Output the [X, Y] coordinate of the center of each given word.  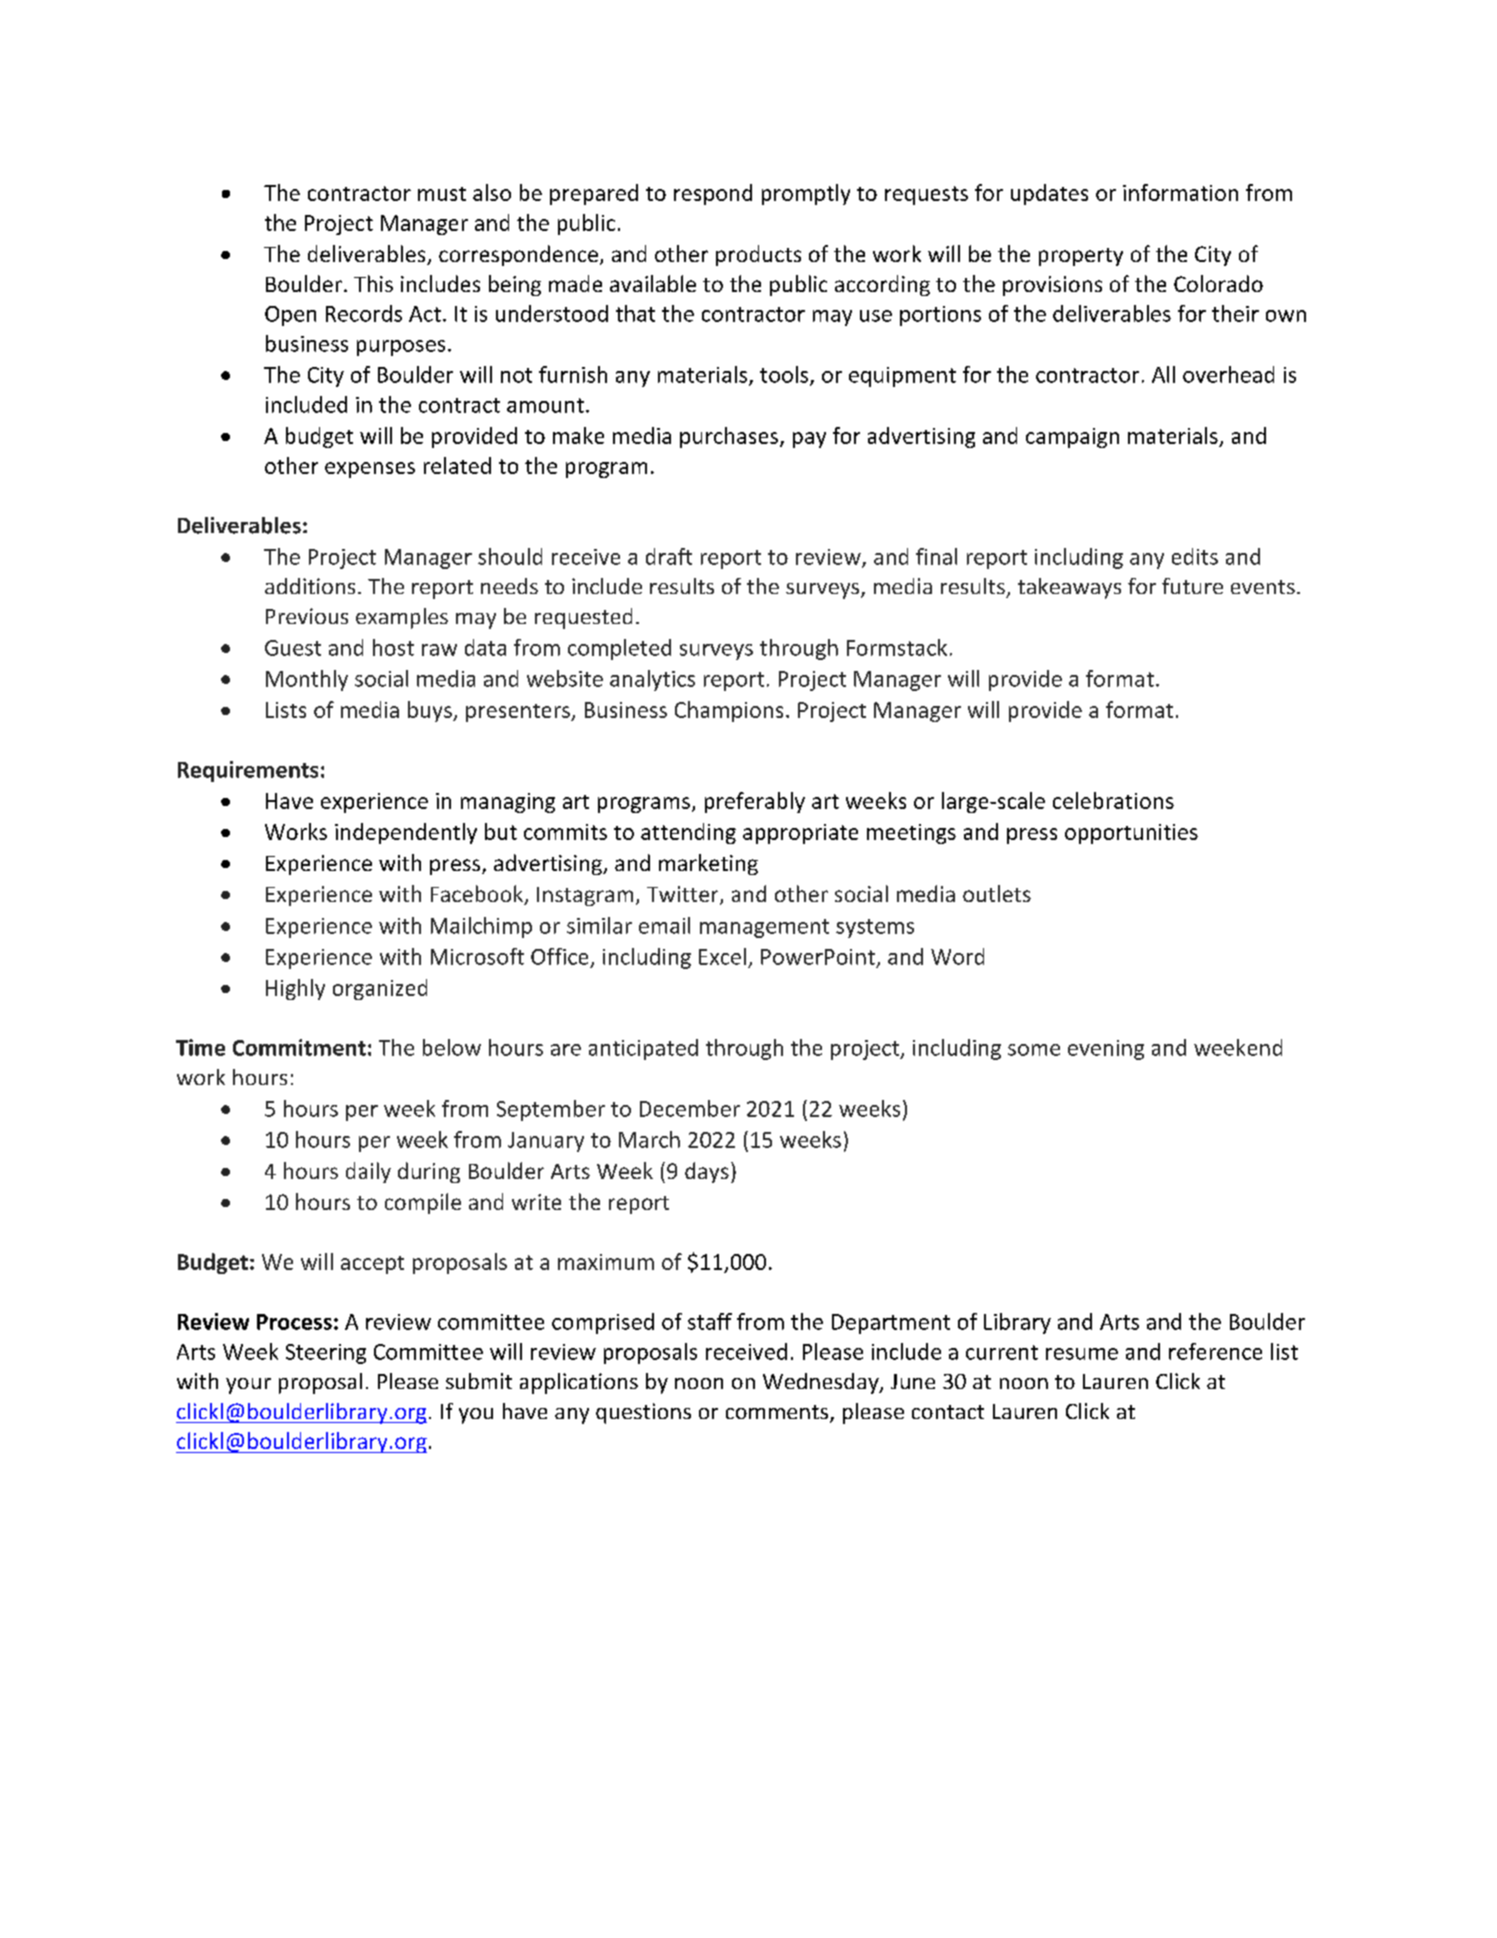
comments [778, 1413]
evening [1106, 1050]
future [1192, 586]
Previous [307, 616]
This [373, 283]
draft [669, 556]
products [758, 255]
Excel [722, 956]
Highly [295, 989]
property [1081, 257]
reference [1215, 1351]
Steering [326, 1354]
